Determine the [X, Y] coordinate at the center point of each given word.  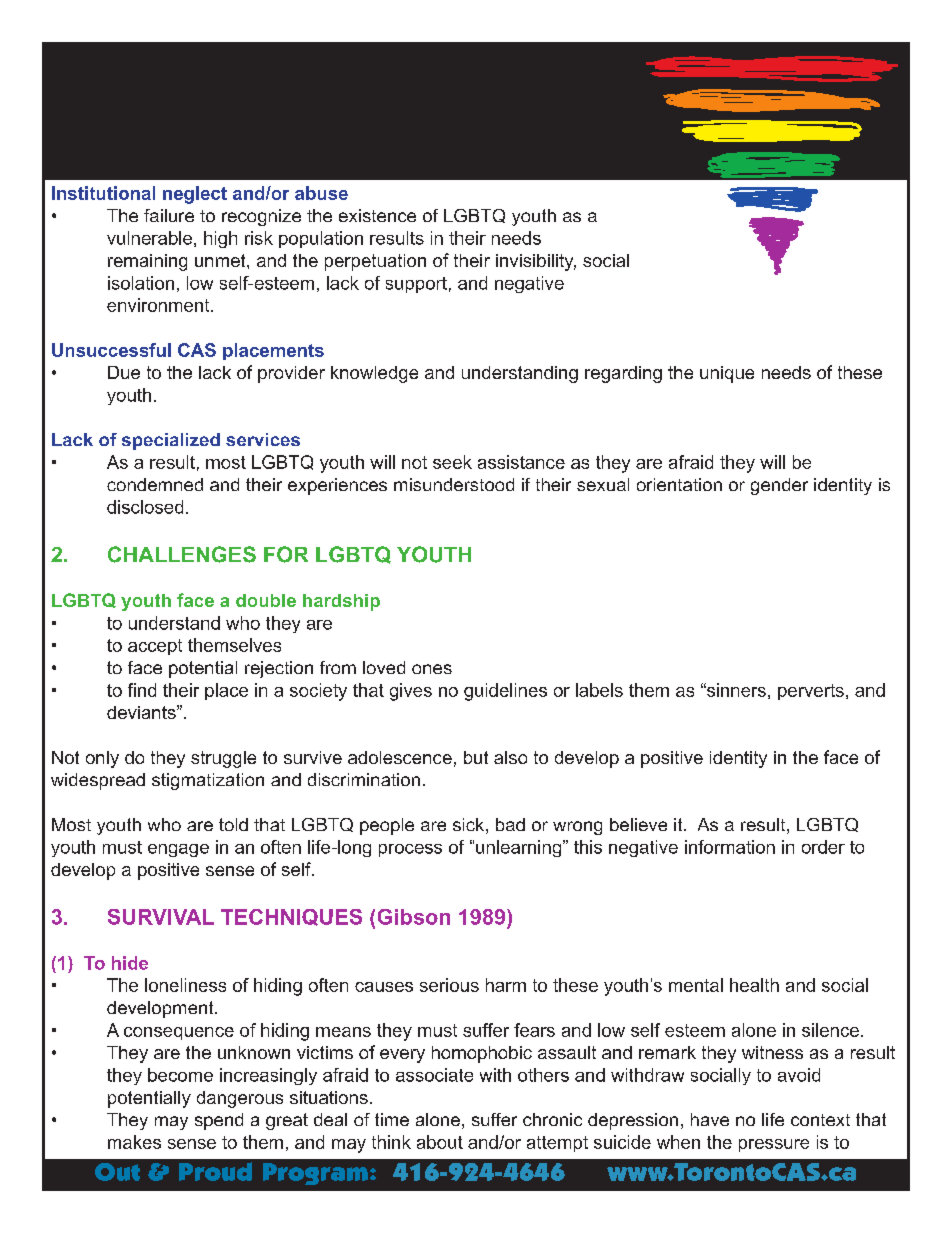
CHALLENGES [182, 554]
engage [178, 850]
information [730, 847]
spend [219, 1121]
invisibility [536, 262]
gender [779, 486]
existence [377, 215]
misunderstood [454, 484]
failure [169, 215]
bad [510, 824]
